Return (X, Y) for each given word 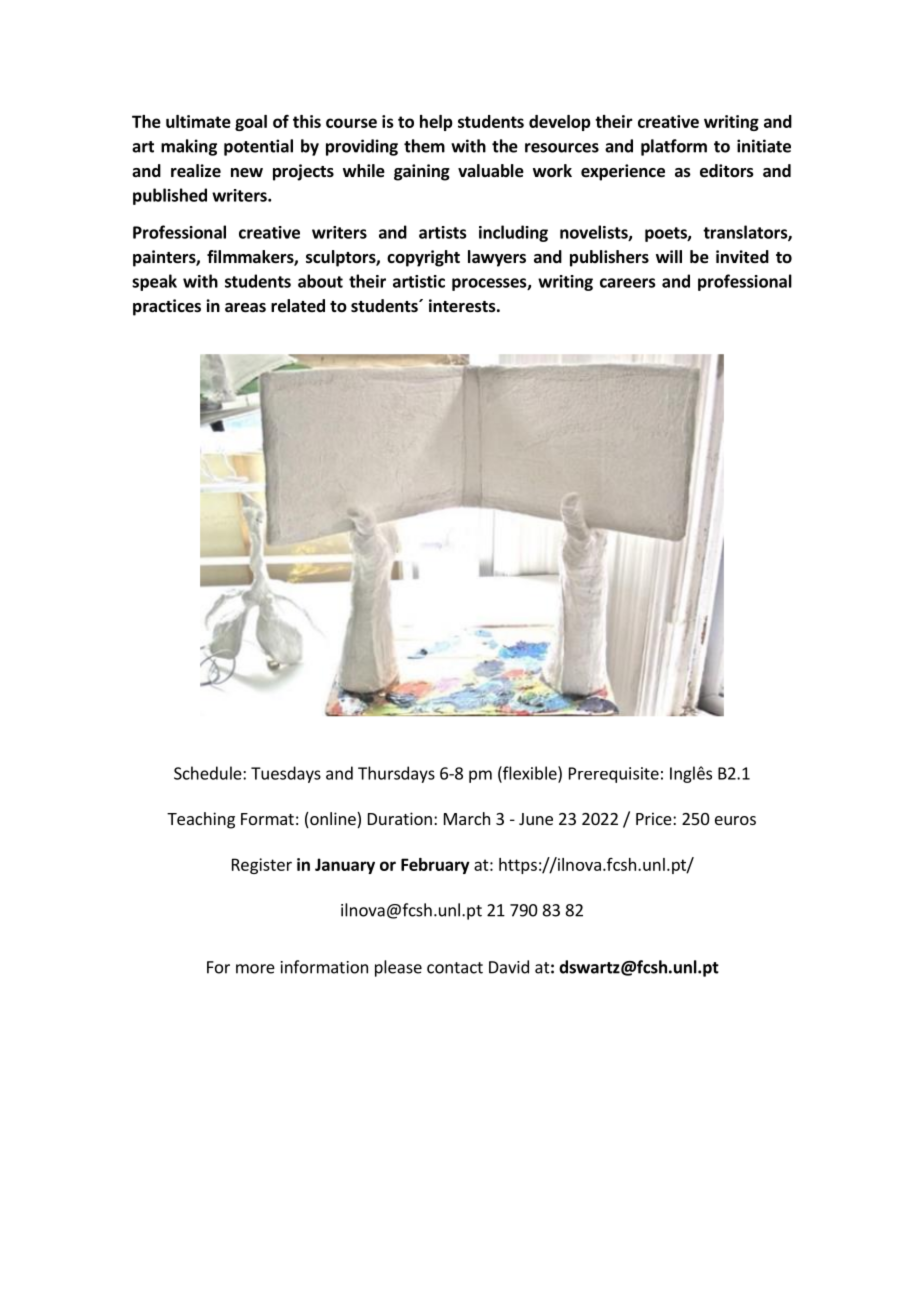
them (424, 146)
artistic (419, 281)
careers (627, 283)
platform (674, 147)
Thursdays (396, 774)
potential (258, 147)
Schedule (209, 773)
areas (245, 308)
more (255, 969)
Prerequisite (614, 775)
